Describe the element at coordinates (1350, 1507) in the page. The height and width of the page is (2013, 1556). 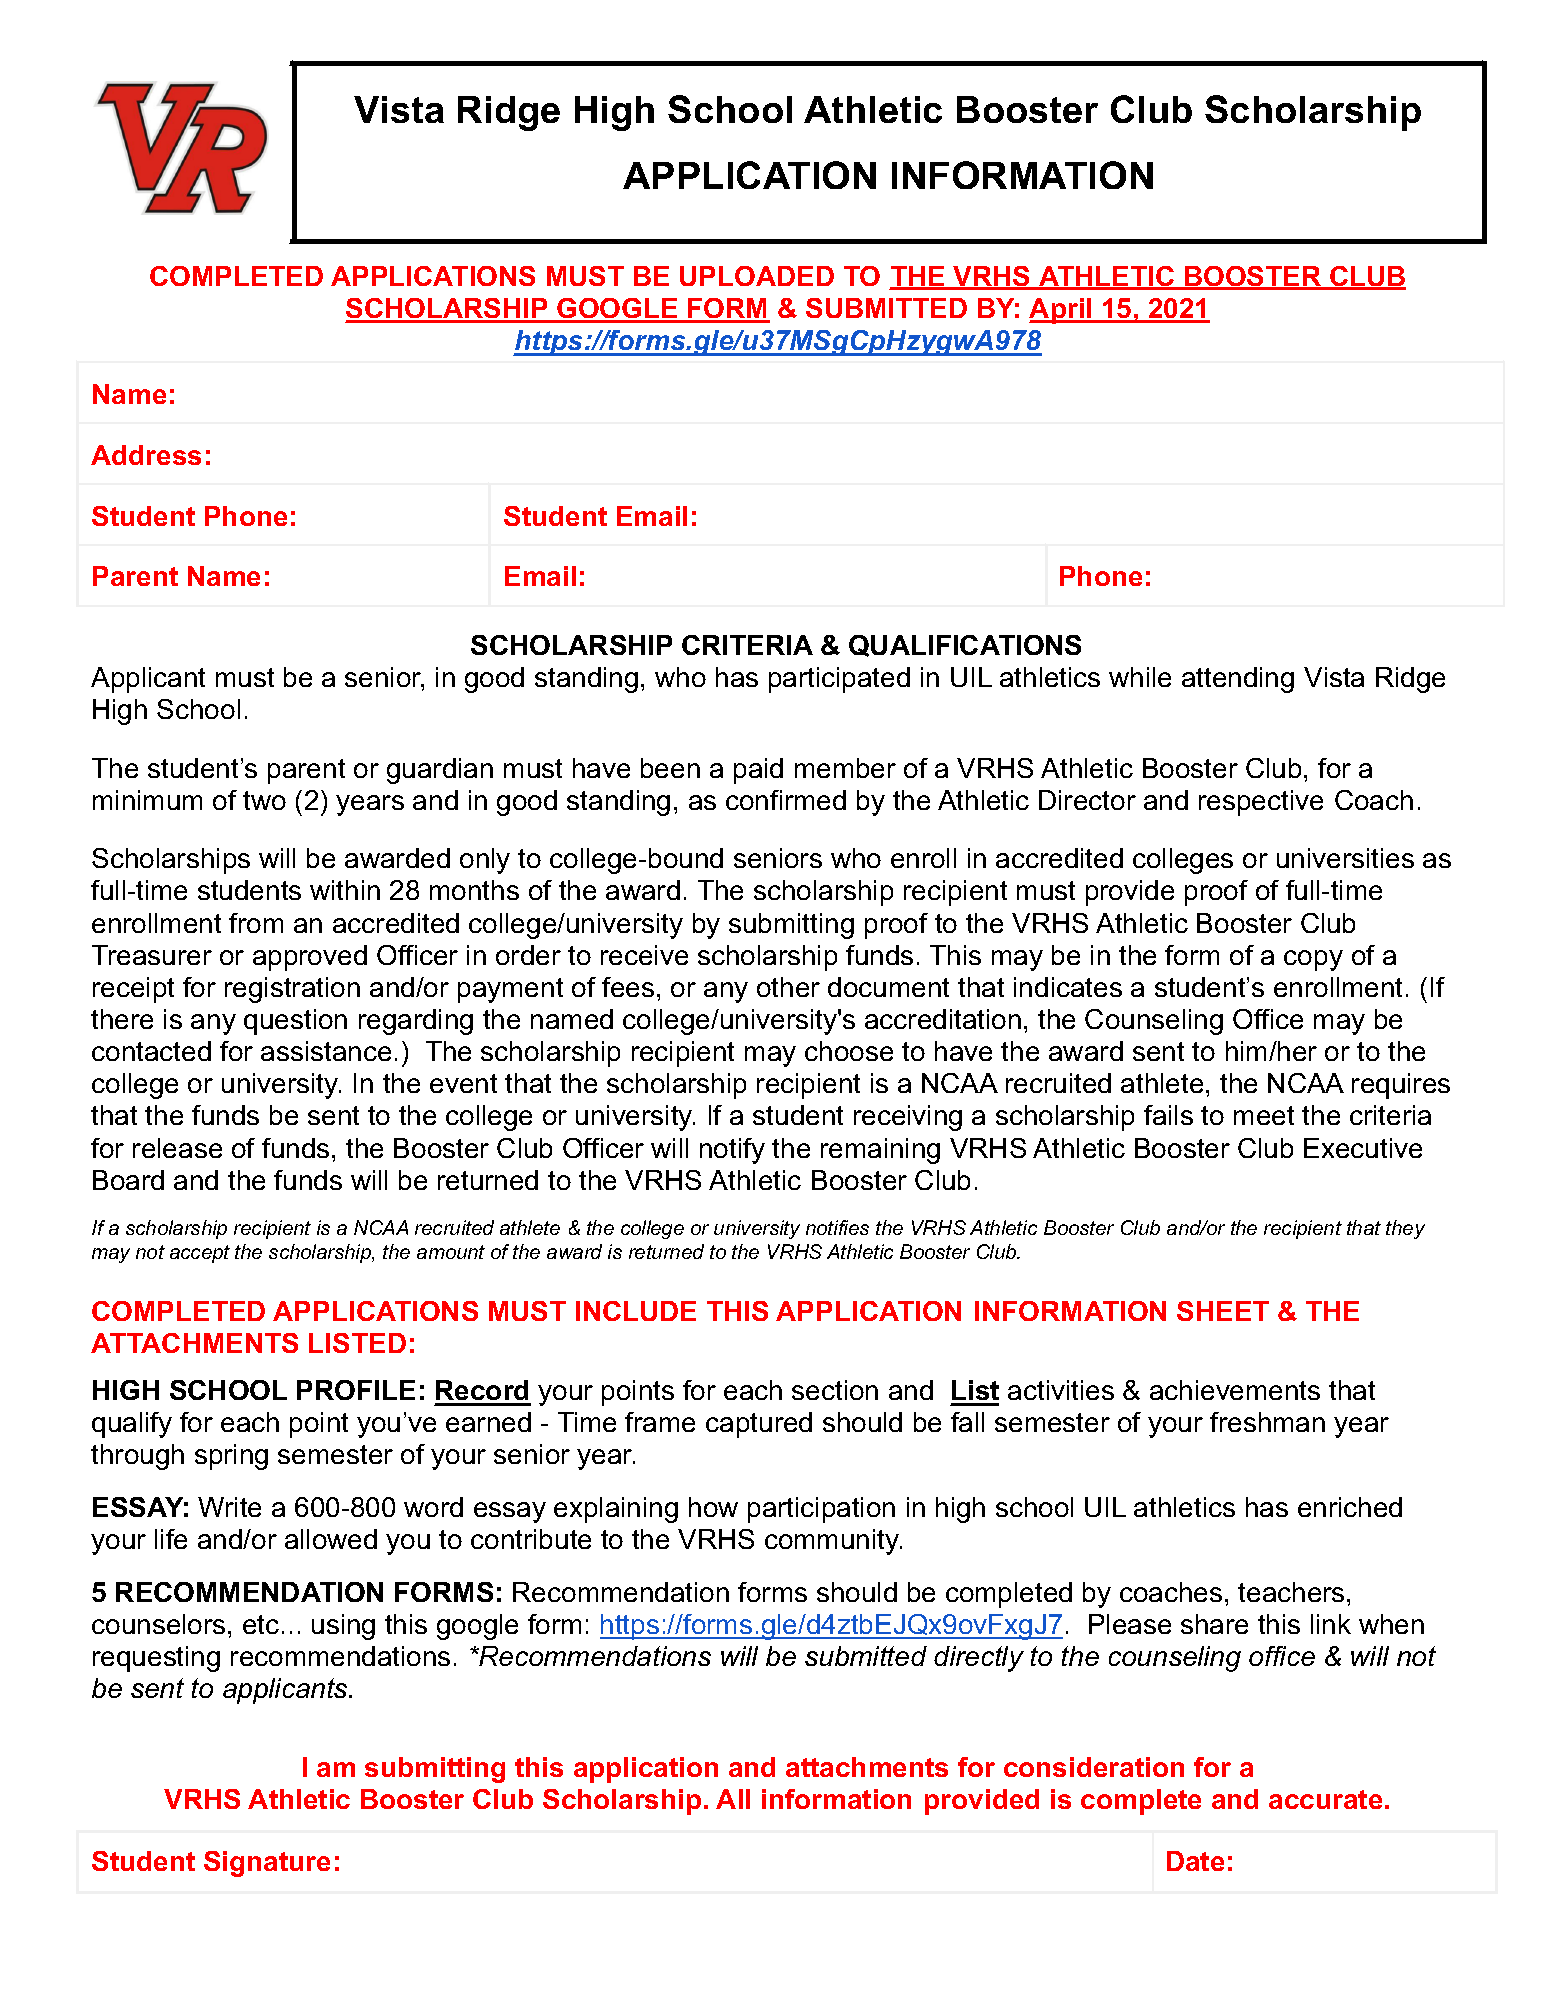
I see `enriched` at that location.
